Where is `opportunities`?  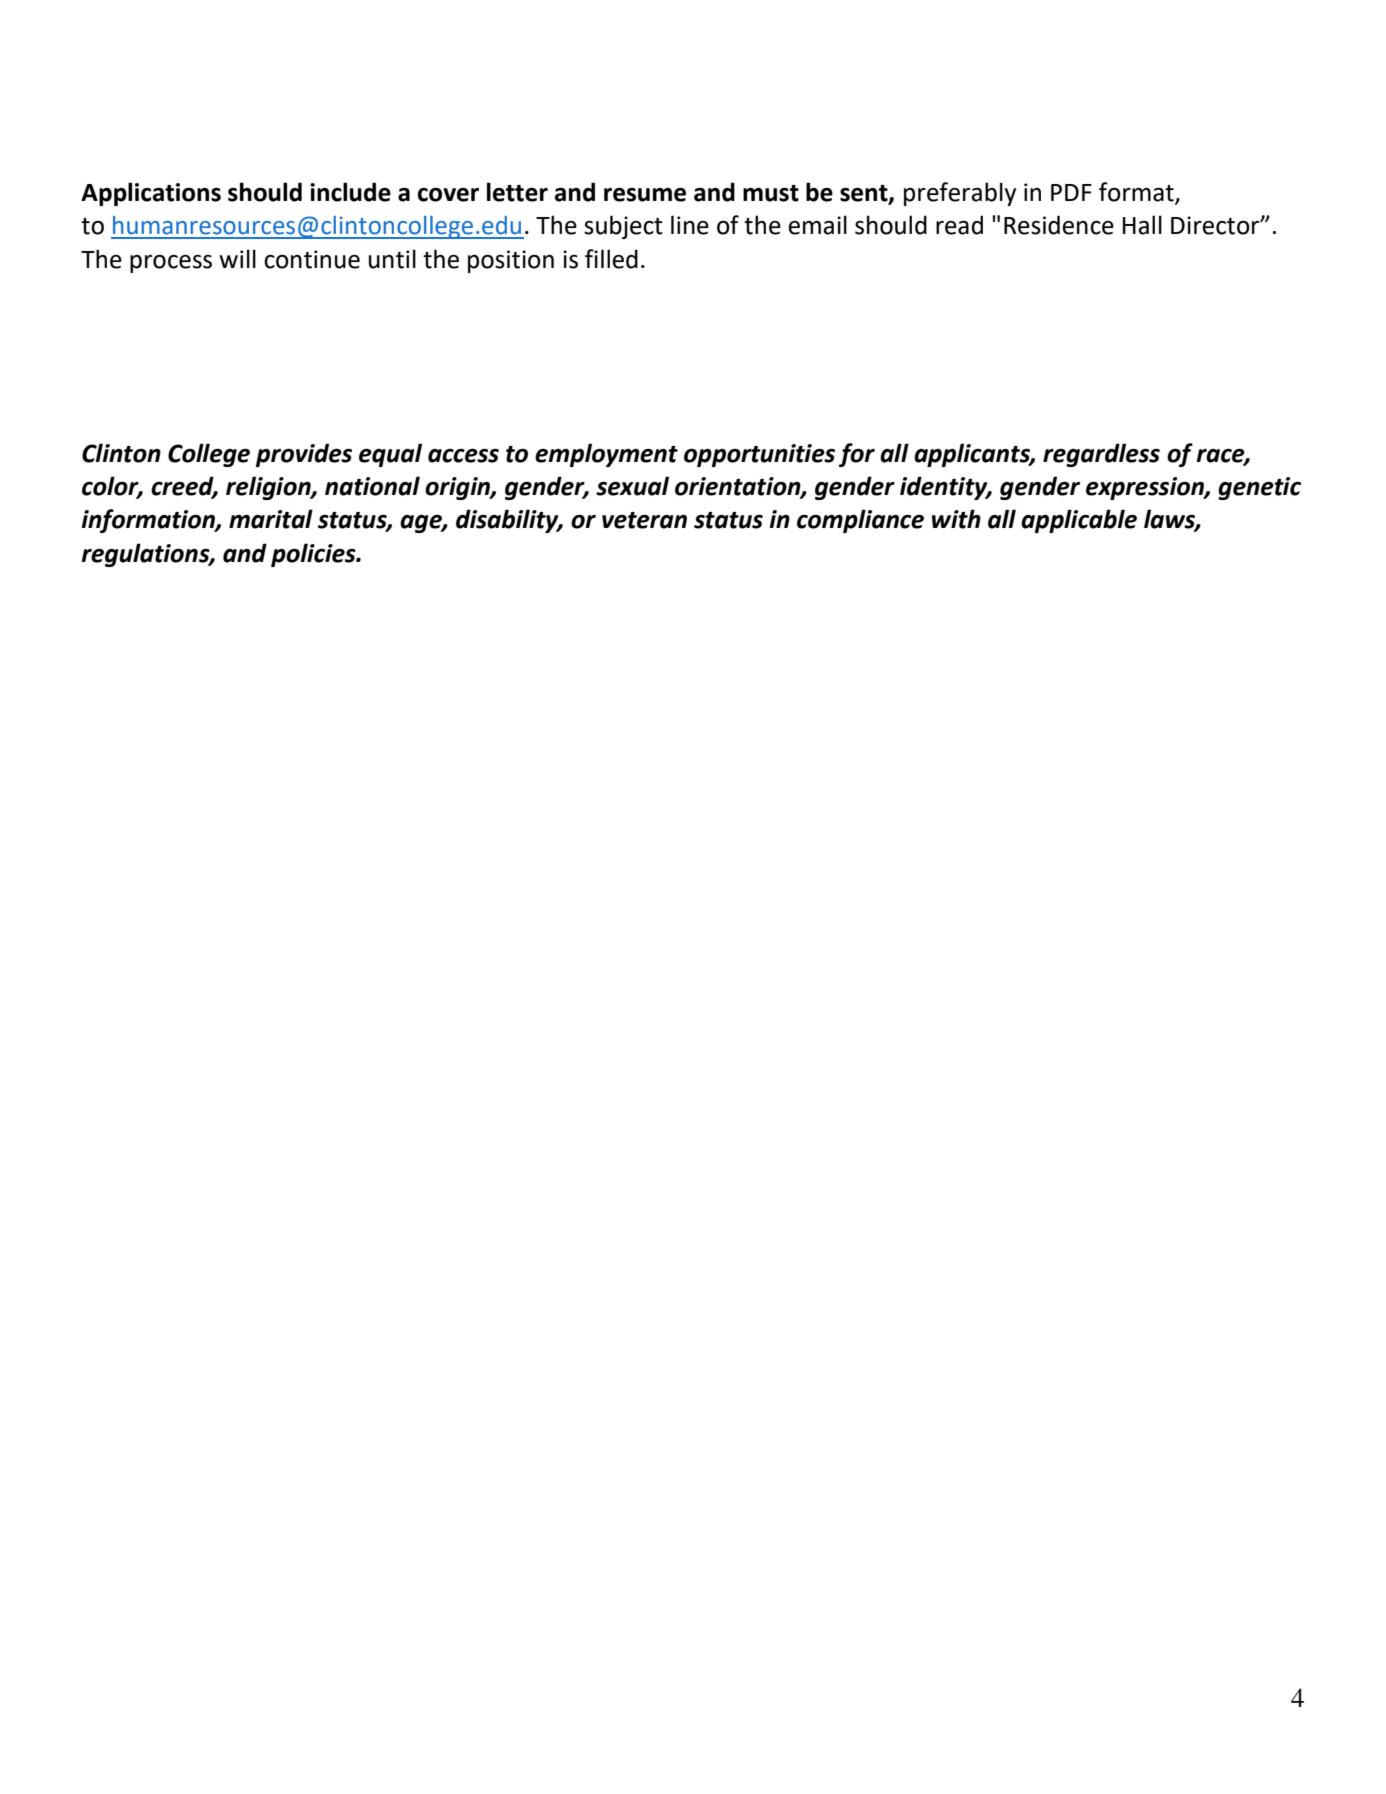 opportunities is located at coordinates (759, 455).
